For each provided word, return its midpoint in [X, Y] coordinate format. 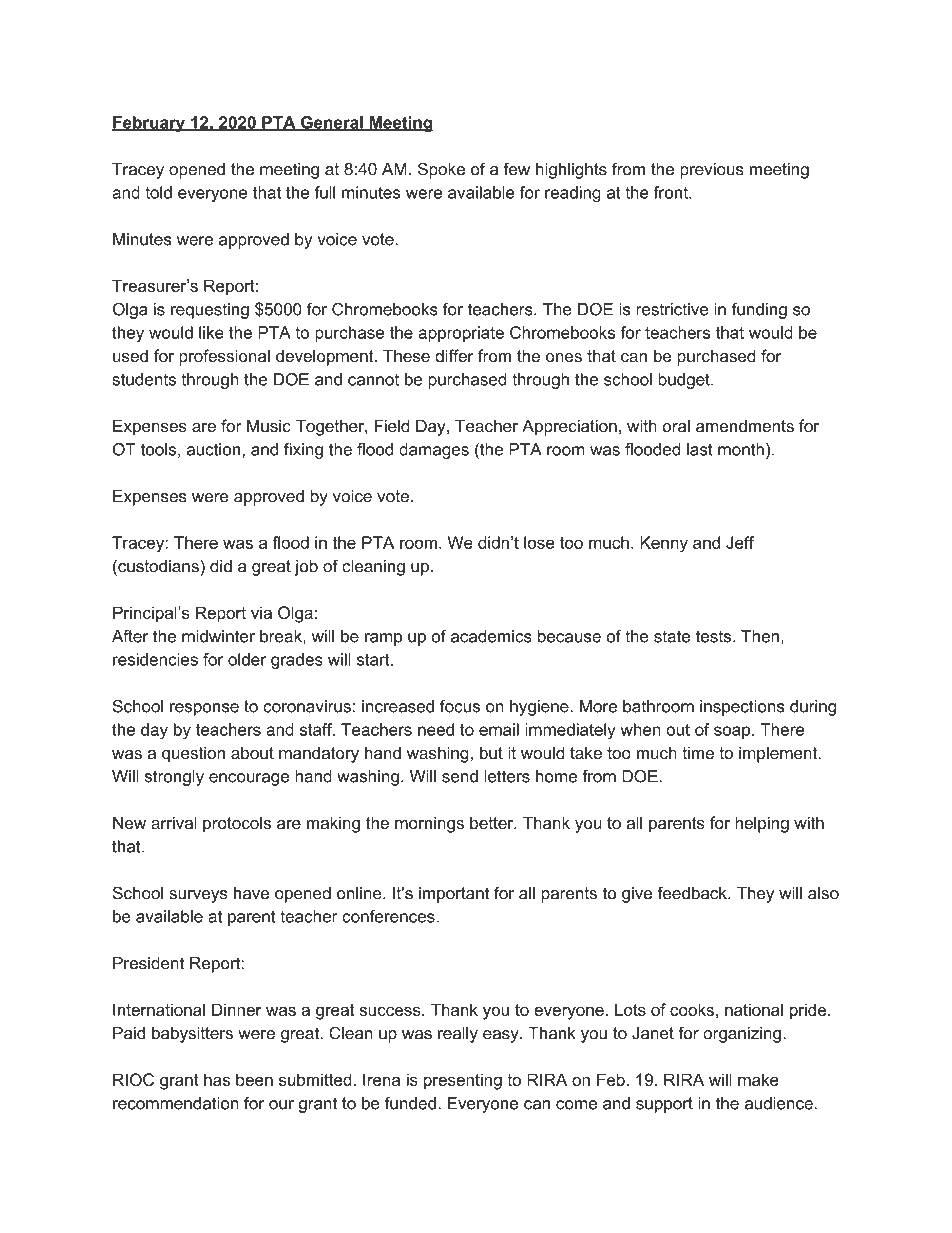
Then [760, 636]
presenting [463, 1081]
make [758, 1079]
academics [491, 636]
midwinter [218, 636]
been [254, 1079]
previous [712, 171]
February [149, 124]
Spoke [441, 170]
